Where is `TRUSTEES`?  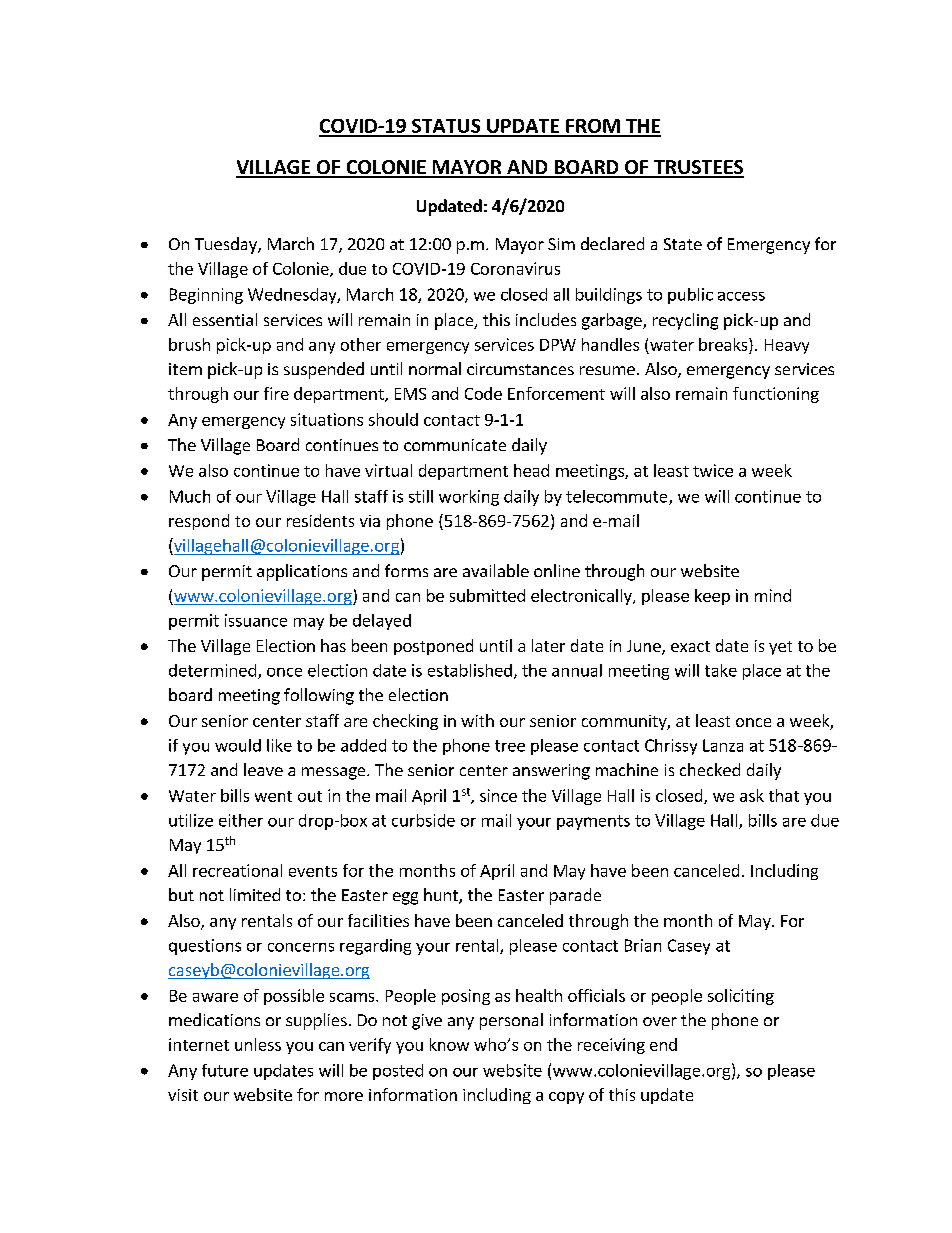
TRUSTEES is located at coordinates (698, 168).
